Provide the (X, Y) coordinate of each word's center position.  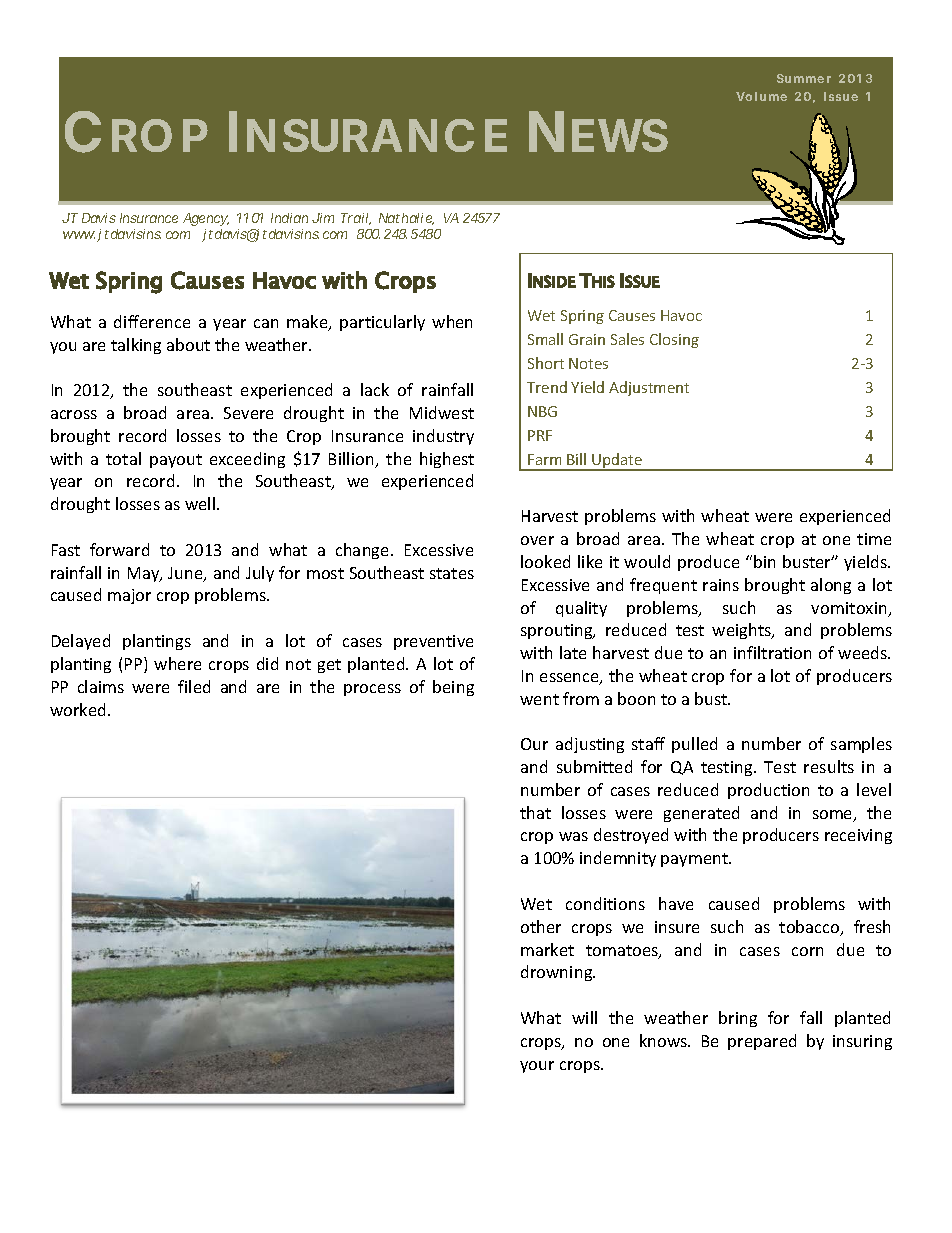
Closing (674, 340)
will (584, 1017)
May (145, 574)
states (452, 573)
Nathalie (406, 219)
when (452, 321)
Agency (206, 219)
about (188, 344)
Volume (761, 96)
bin (764, 561)
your (537, 1067)
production (768, 791)
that (535, 812)
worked (79, 709)
